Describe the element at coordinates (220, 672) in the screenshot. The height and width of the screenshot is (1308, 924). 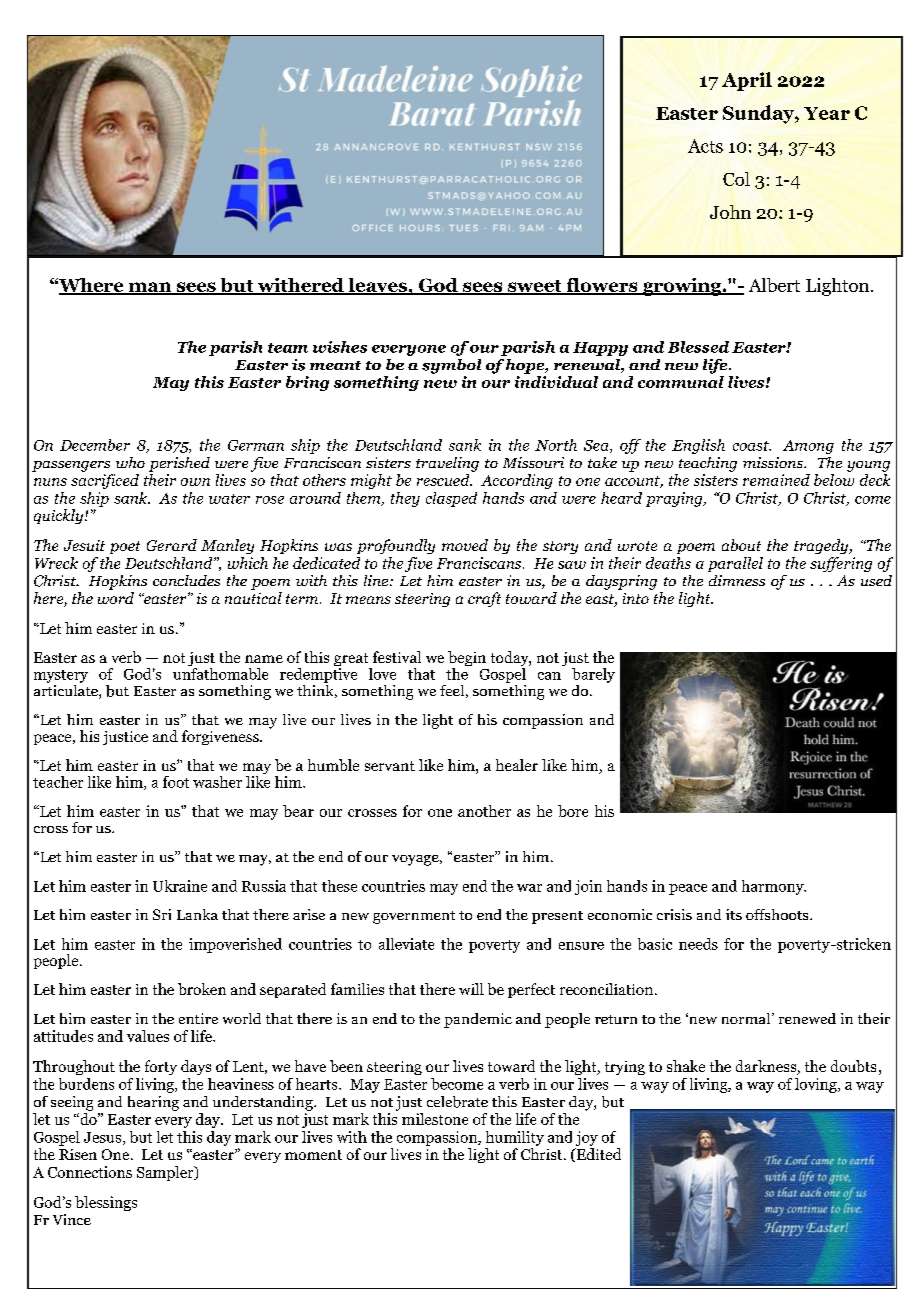
I see `unfathomable` at that location.
